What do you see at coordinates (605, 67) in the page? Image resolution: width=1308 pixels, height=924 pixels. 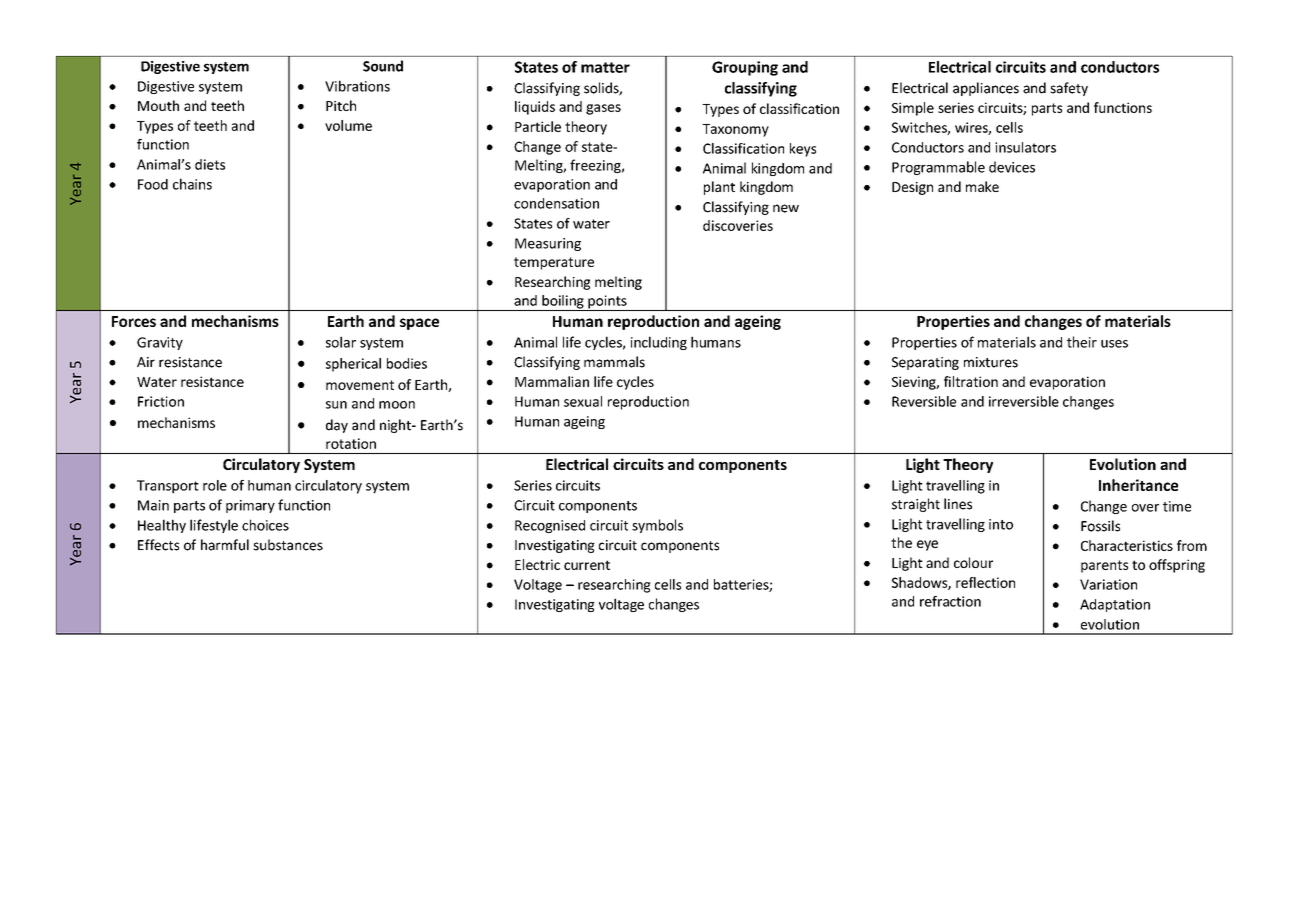 I see `matter` at bounding box center [605, 67].
